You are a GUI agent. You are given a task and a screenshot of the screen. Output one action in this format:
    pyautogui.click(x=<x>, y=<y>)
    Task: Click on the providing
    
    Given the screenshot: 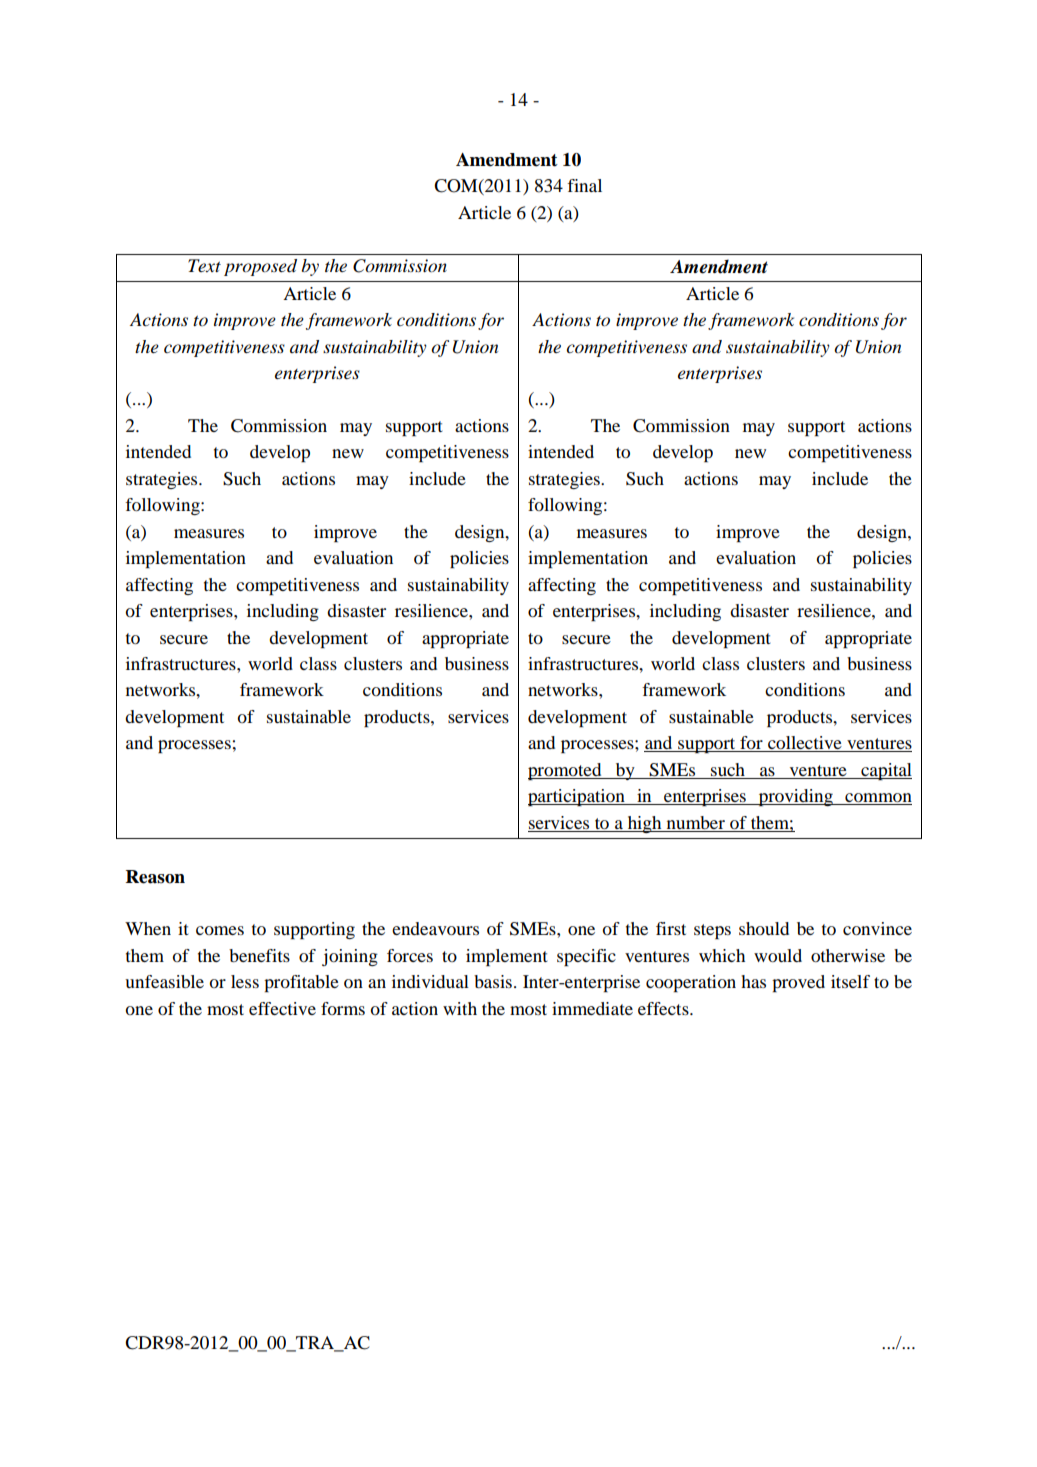 What is the action you would take?
    pyautogui.click(x=795, y=797)
